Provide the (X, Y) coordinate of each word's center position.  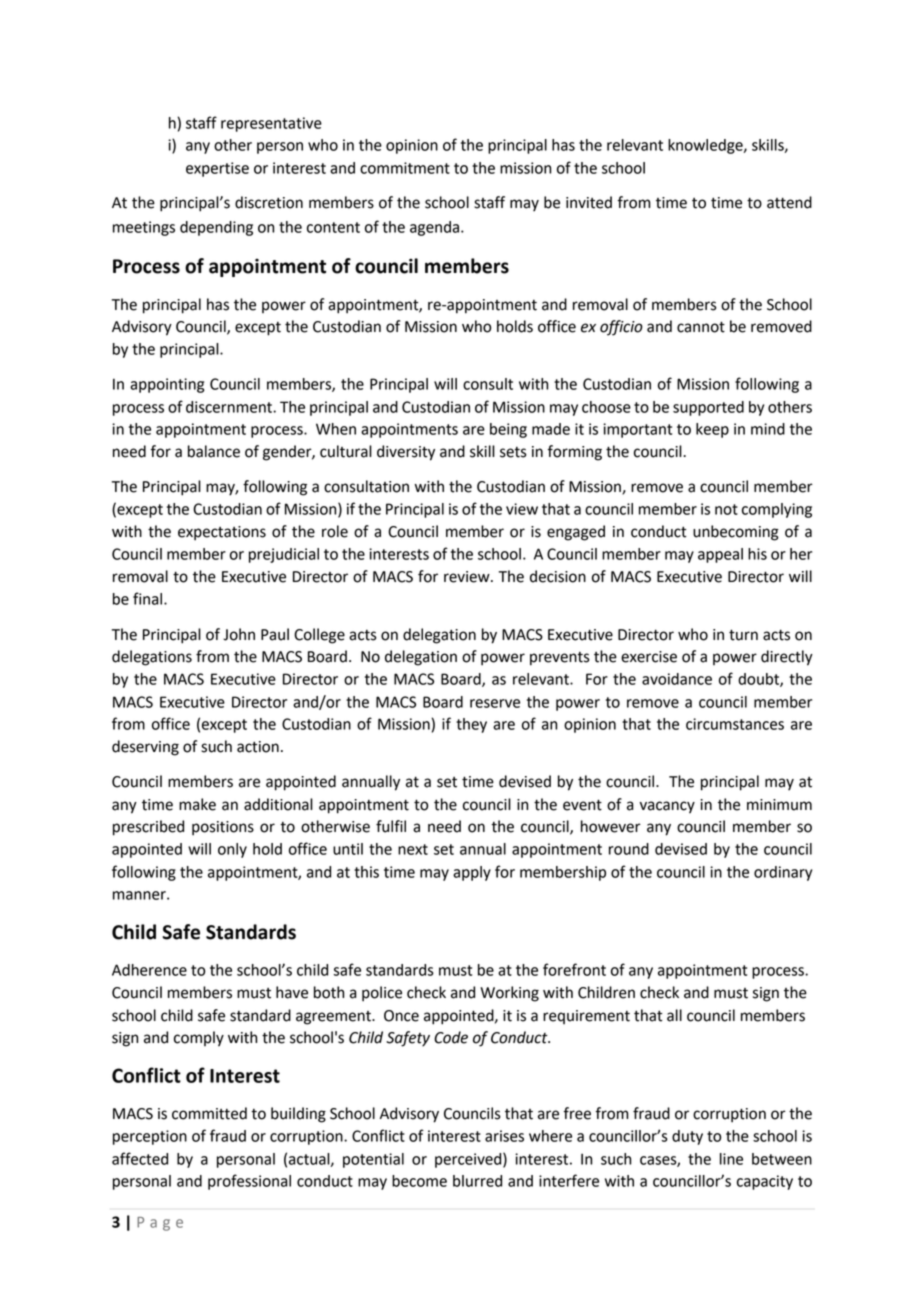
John (239, 634)
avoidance (677, 679)
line (731, 1159)
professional (249, 1182)
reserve (495, 703)
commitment (405, 168)
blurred (477, 1181)
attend (789, 202)
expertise (217, 169)
